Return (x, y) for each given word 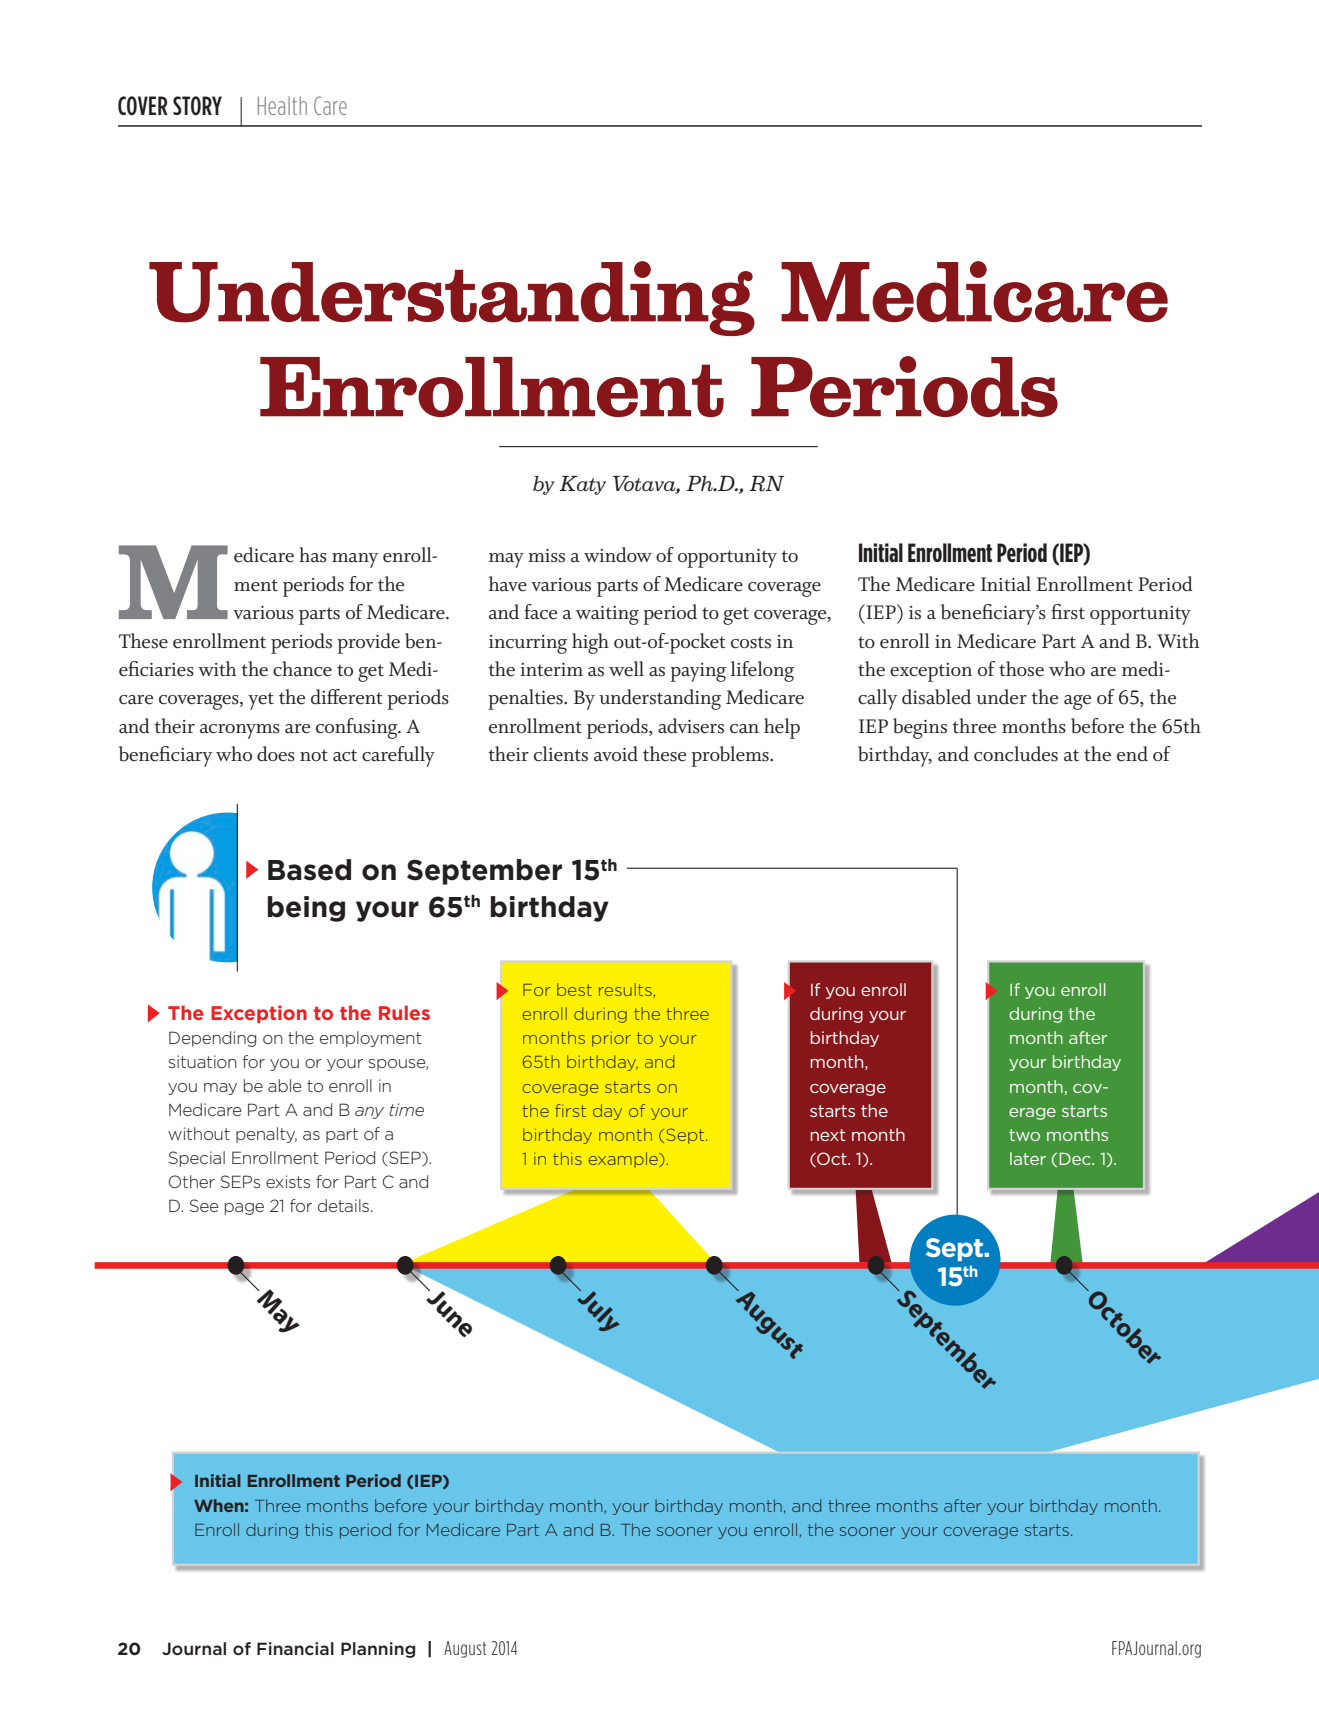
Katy (583, 485)
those (1021, 669)
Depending (212, 1039)
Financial (295, 1648)
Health (282, 105)
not (314, 755)
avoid (616, 754)
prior (611, 1039)
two (1024, 1135)
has (313, 555)
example (624, 1160)
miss (546, 556)
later (1028, 1158)
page (244, 1209)
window (618, 555)
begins (920, 728)
